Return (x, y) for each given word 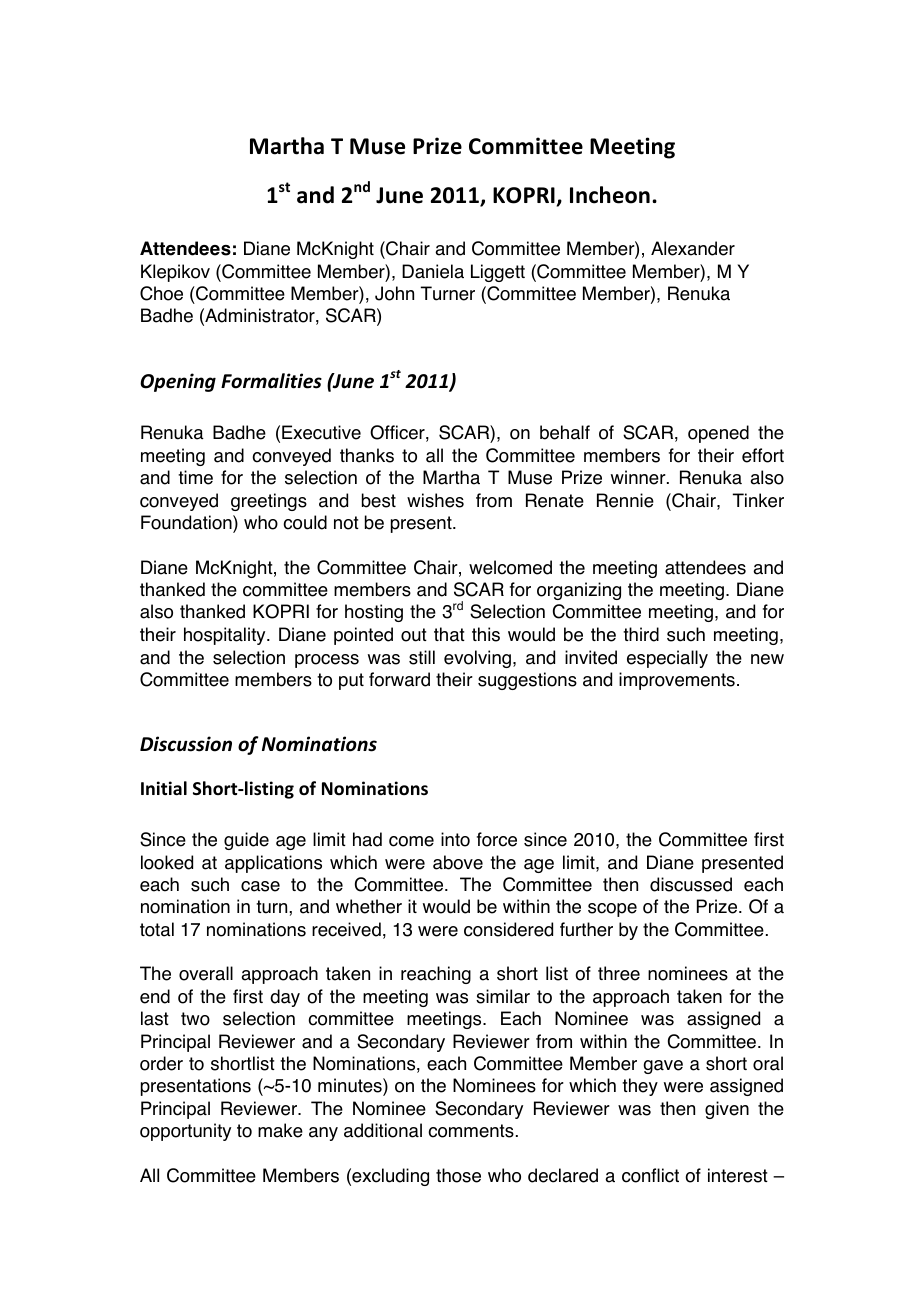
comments (471, 1131)
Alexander (693, 248)
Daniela (433, 271)
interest (738, 1175)
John (394, 293)
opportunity (185, 1132)
